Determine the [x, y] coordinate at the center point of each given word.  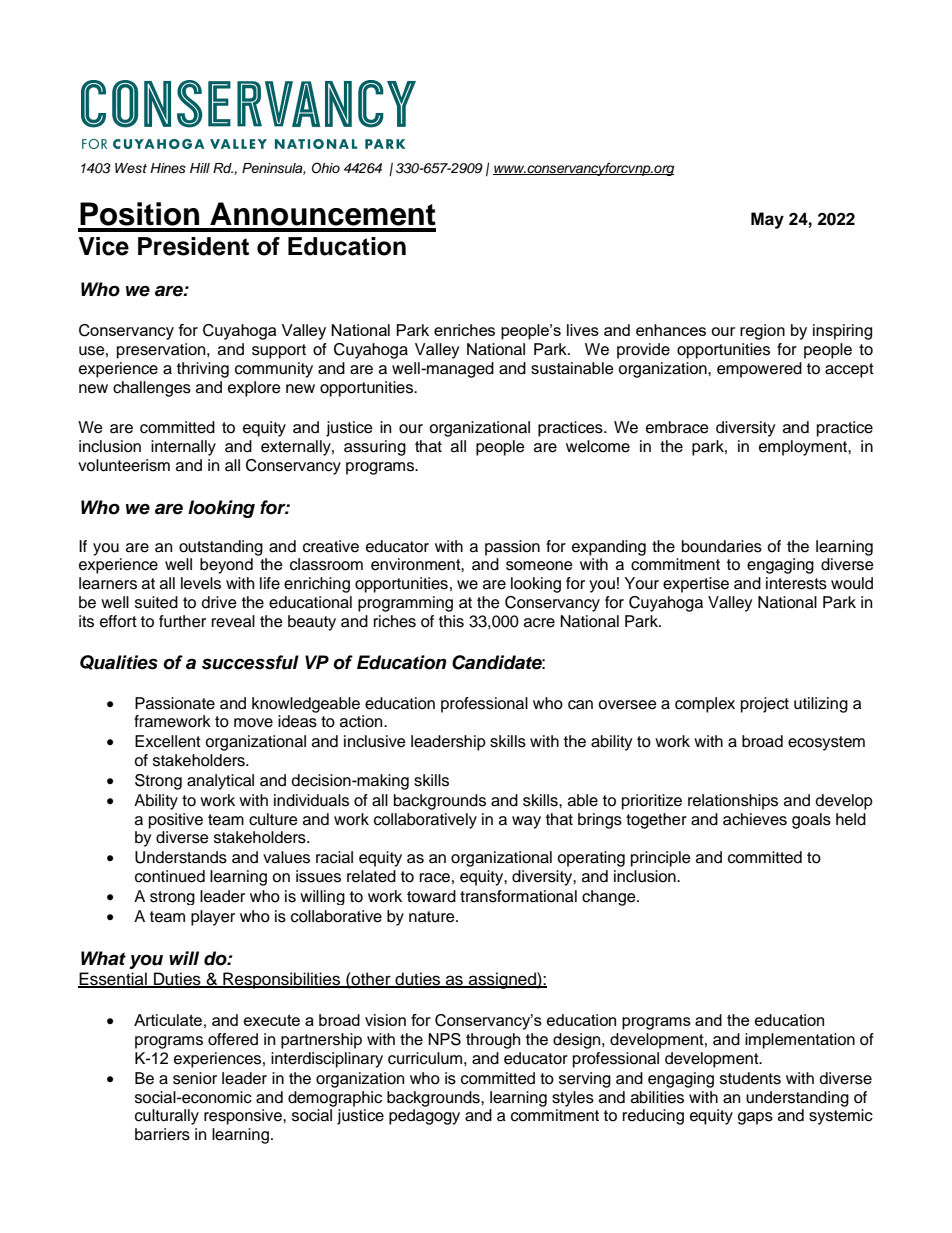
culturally [167, 1117]
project [765, 705]
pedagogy [424, 1117]
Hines [168, 168]
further [182, 621]
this [451, 621]
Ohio [326, 168]
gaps [755, 1118]
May [767, 220]
